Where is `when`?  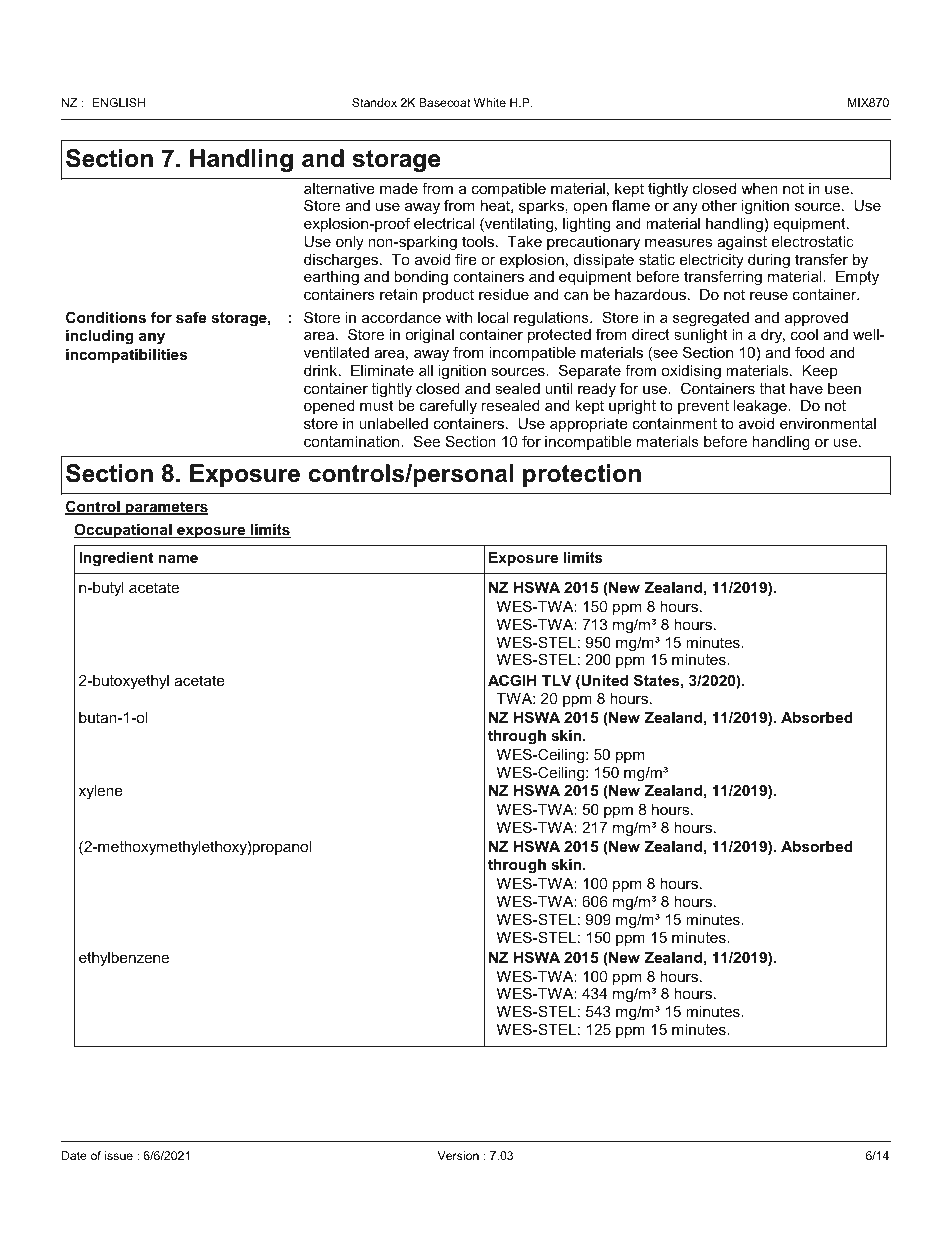
when is located at coordinates (759, 188).
